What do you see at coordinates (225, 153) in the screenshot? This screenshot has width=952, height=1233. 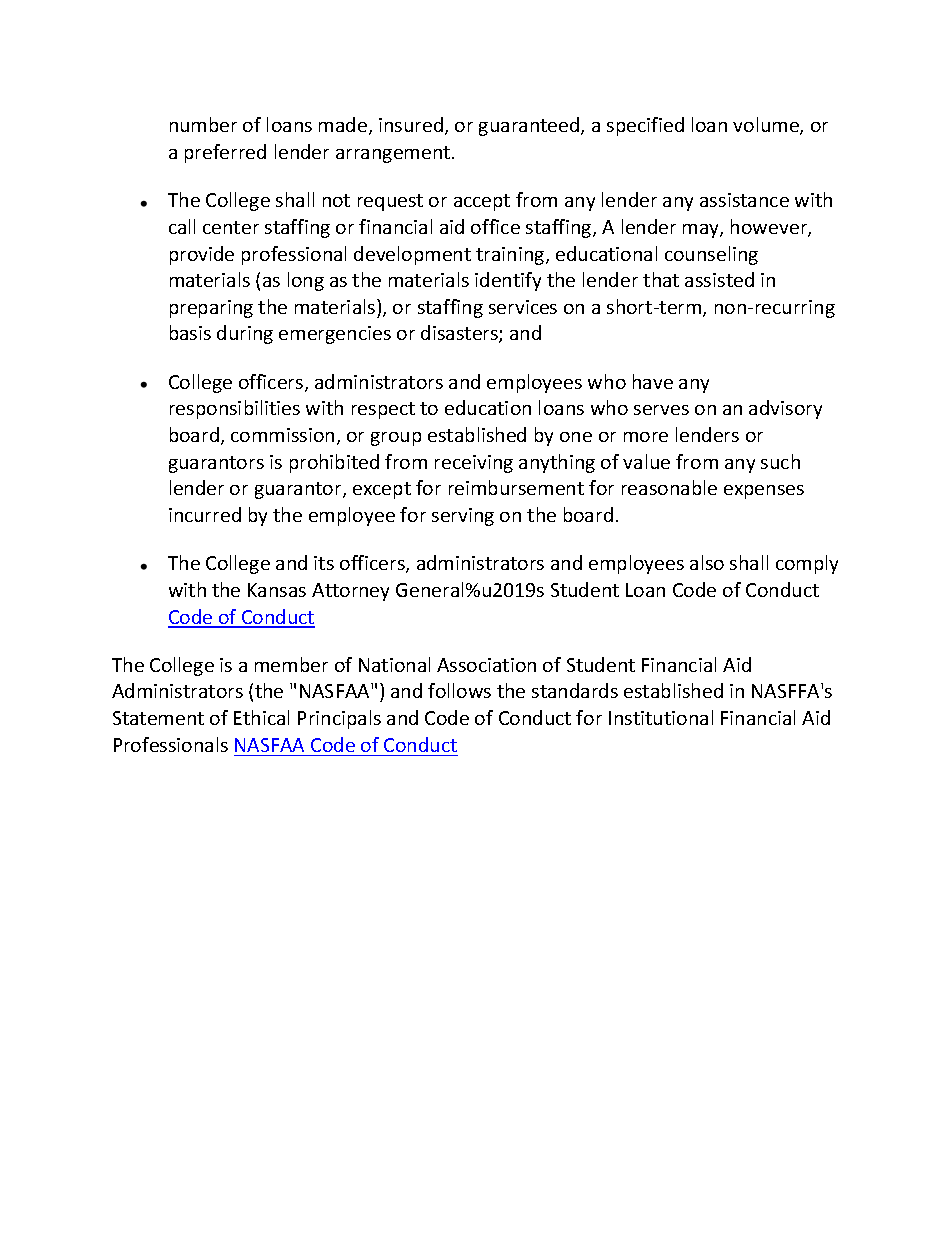 I see `preferred` at bounding box center [225, 153].
